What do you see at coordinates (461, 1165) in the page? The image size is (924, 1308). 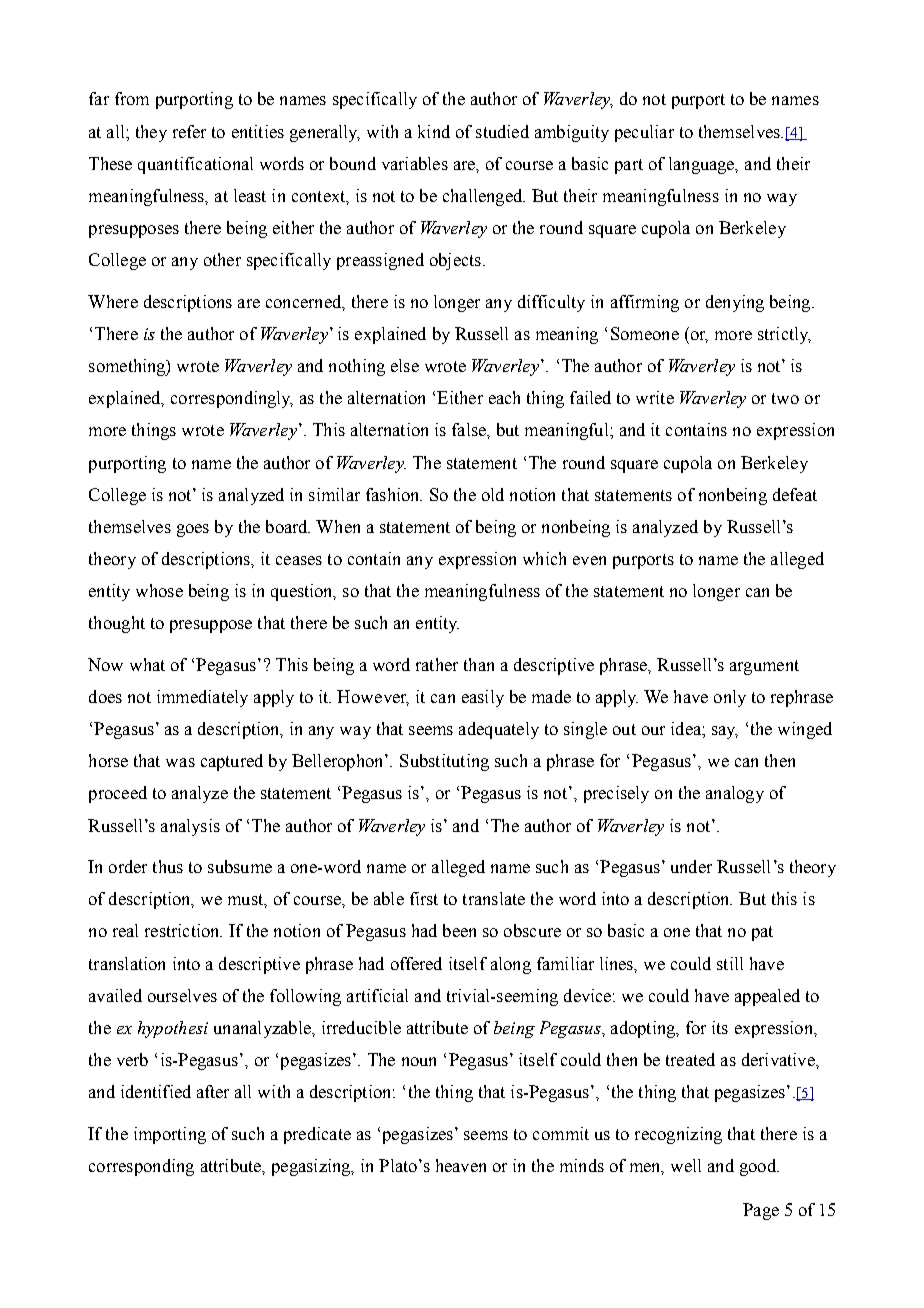 I see `heaven` at bounding box center [461, 1165].
